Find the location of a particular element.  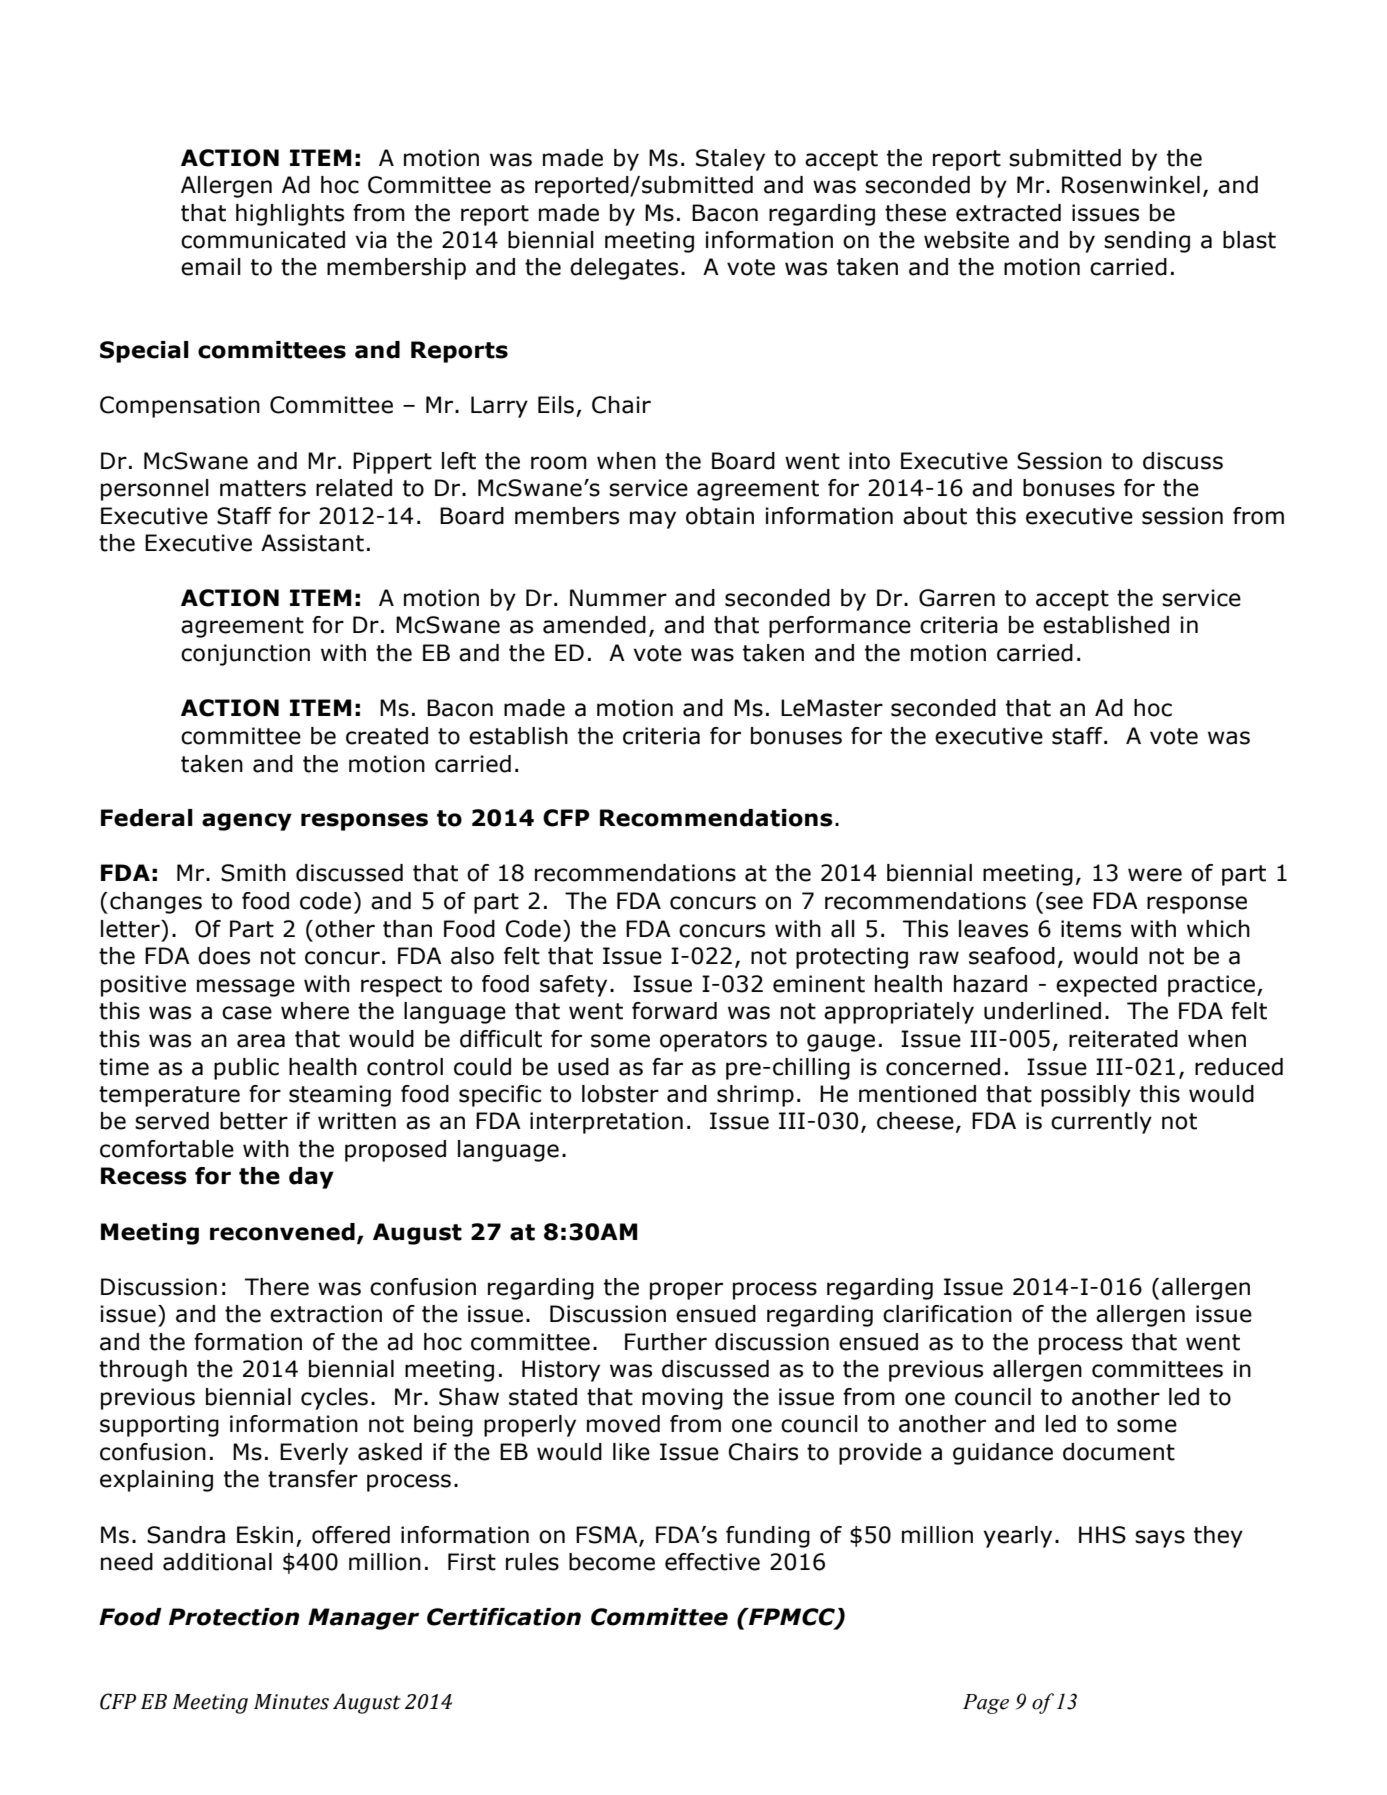

forward is located at coordinates (674, 1011).
